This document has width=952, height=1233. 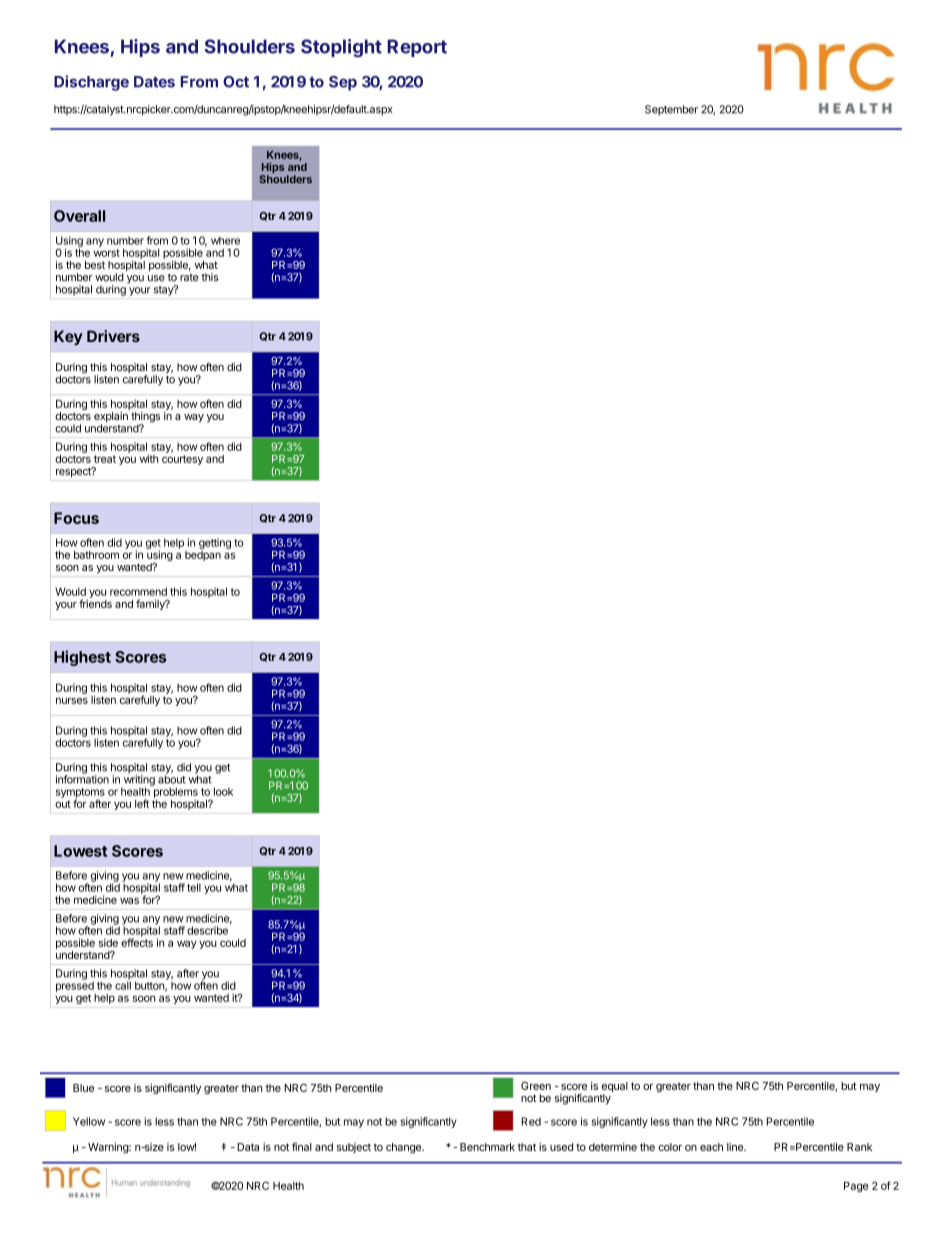 I want to click on Dates, so click(x=154, y=82).
